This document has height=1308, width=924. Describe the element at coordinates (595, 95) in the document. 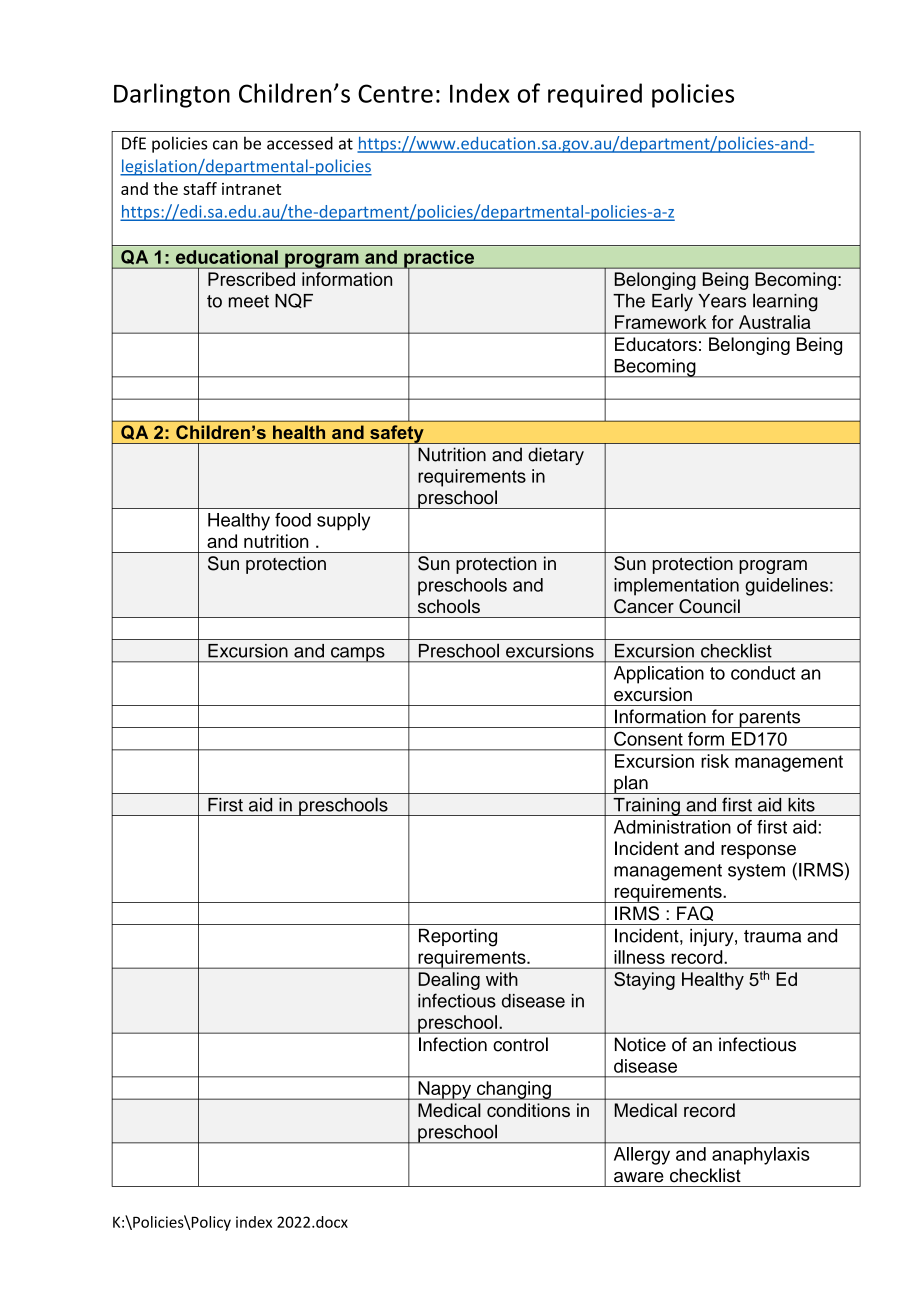

I see `required` at that location.
